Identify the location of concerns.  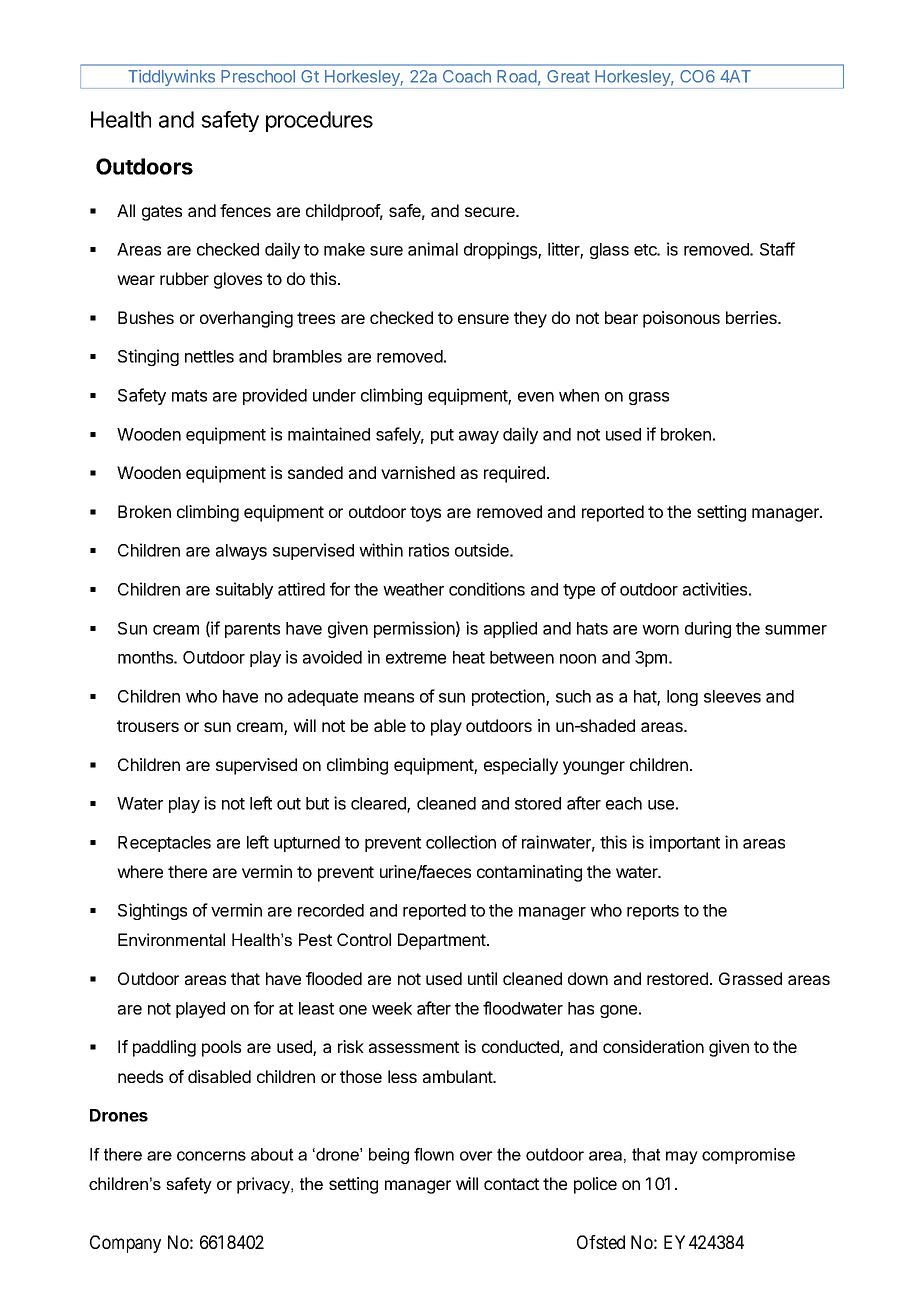
(211, 1156).
